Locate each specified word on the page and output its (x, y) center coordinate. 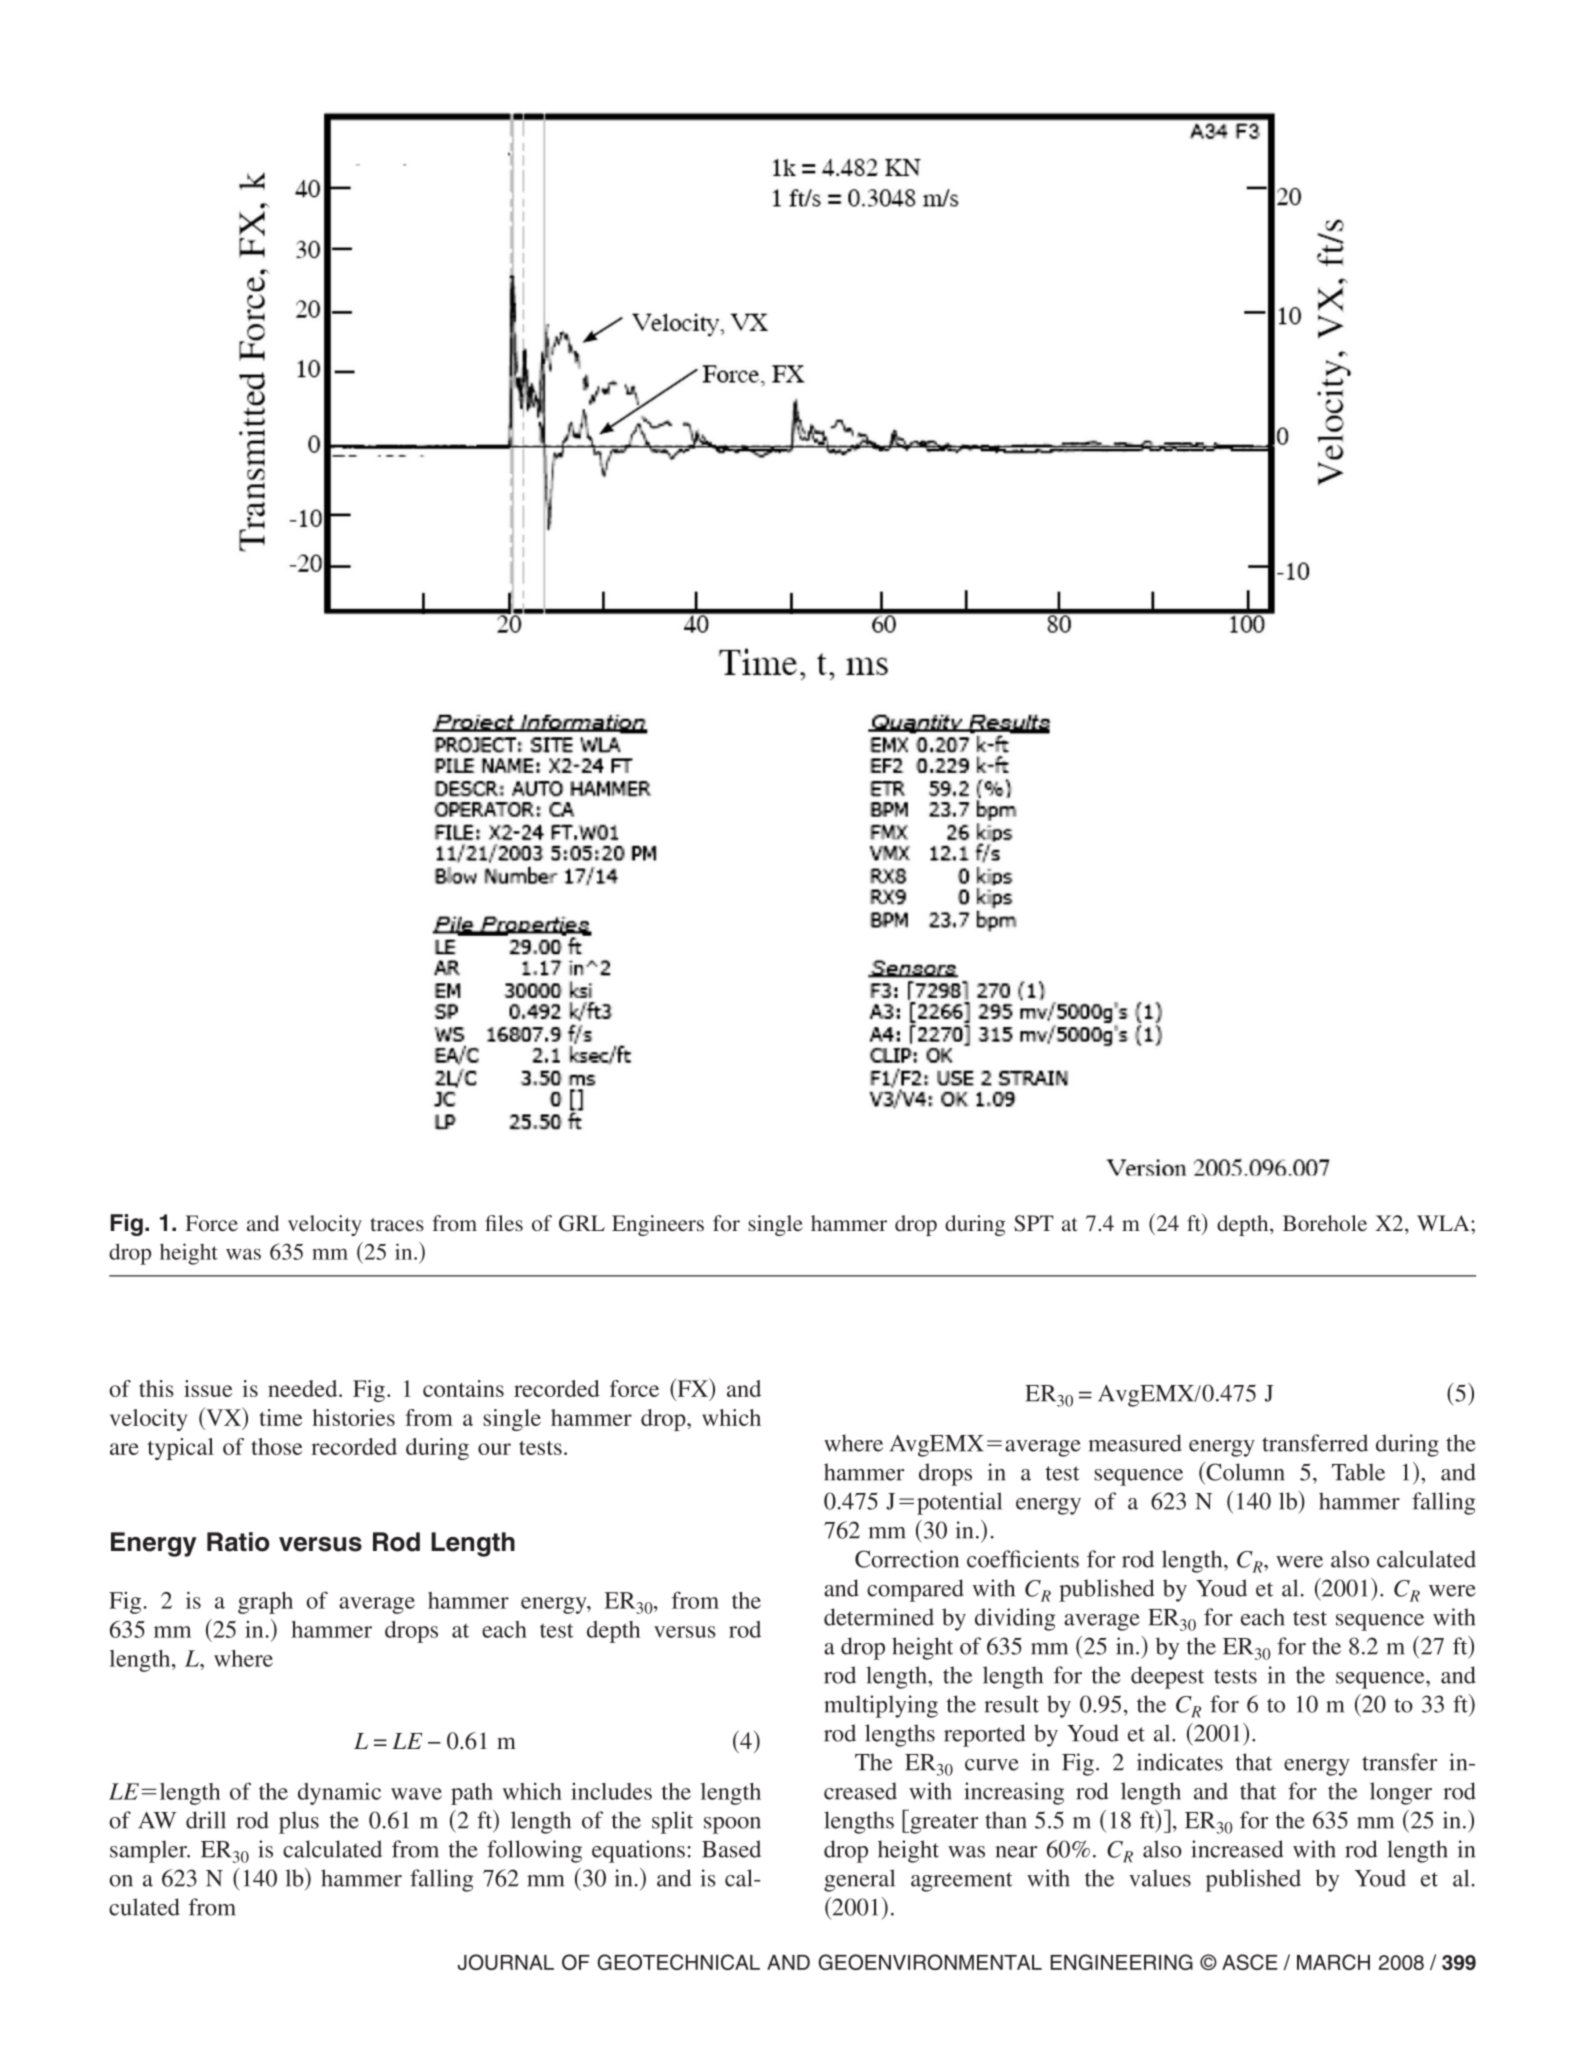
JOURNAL (506, 1962)
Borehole (1325, 1223)
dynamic (339, 1794)
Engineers (658, 1225)
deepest (1167, 1677)
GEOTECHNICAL (678, 1962)
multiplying (881, 1706)
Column (1244, 1471)
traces (397, 1224)
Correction (907, 1559)
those (276, 1446)
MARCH (1333, 1962)
